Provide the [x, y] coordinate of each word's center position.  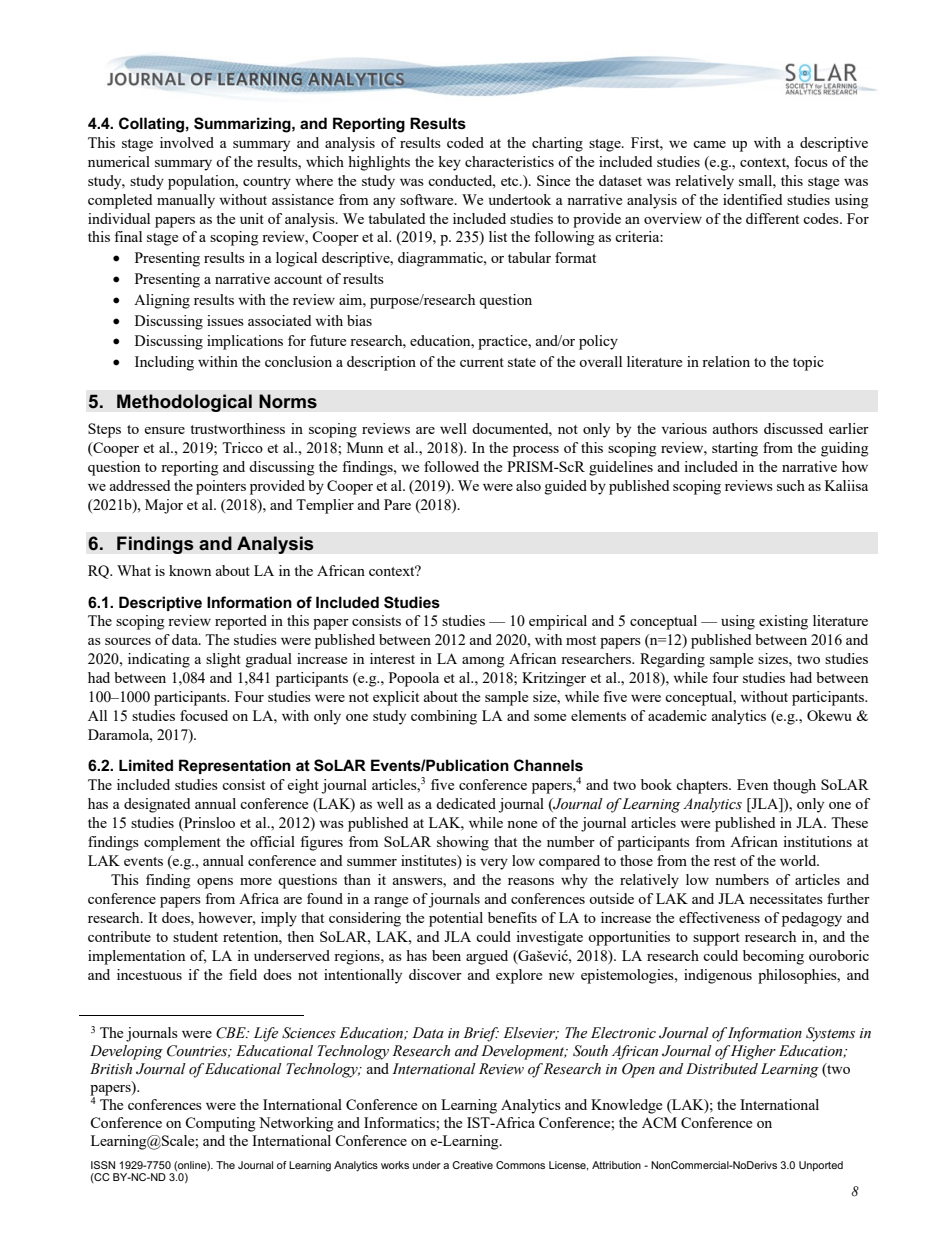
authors [735, 428]
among [483, 662]
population [202, 182]
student [195, 936]
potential [456, 919]
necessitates [786, 898]
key [449, 163]
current [482, 362]
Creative [472, 1165]
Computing [220, 1124]
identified [752, 199]
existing [783, 622]
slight [223, 660]
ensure [164, 430]
